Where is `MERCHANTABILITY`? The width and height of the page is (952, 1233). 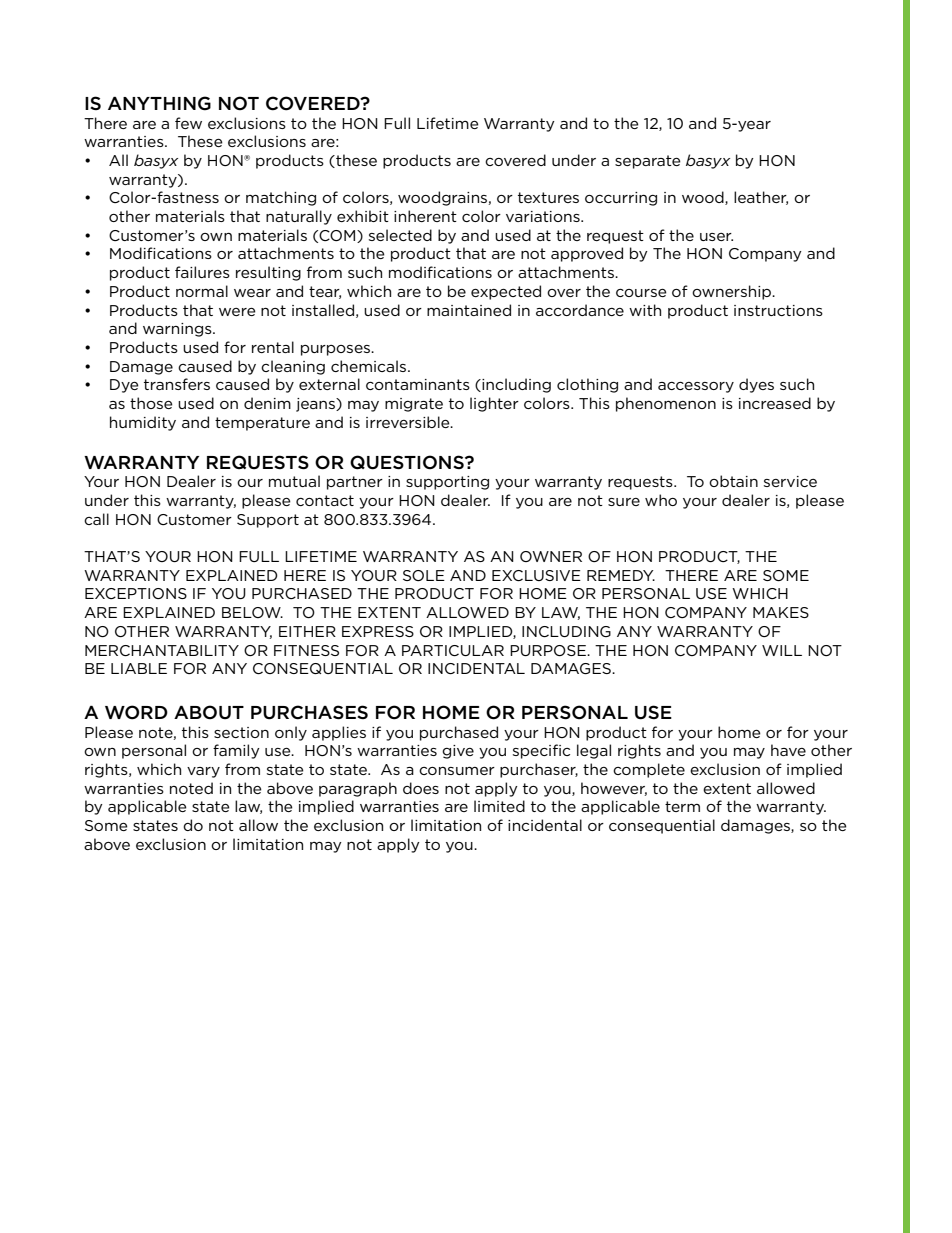
MERCHANTABILITY is located at coordinates (162, 650).
